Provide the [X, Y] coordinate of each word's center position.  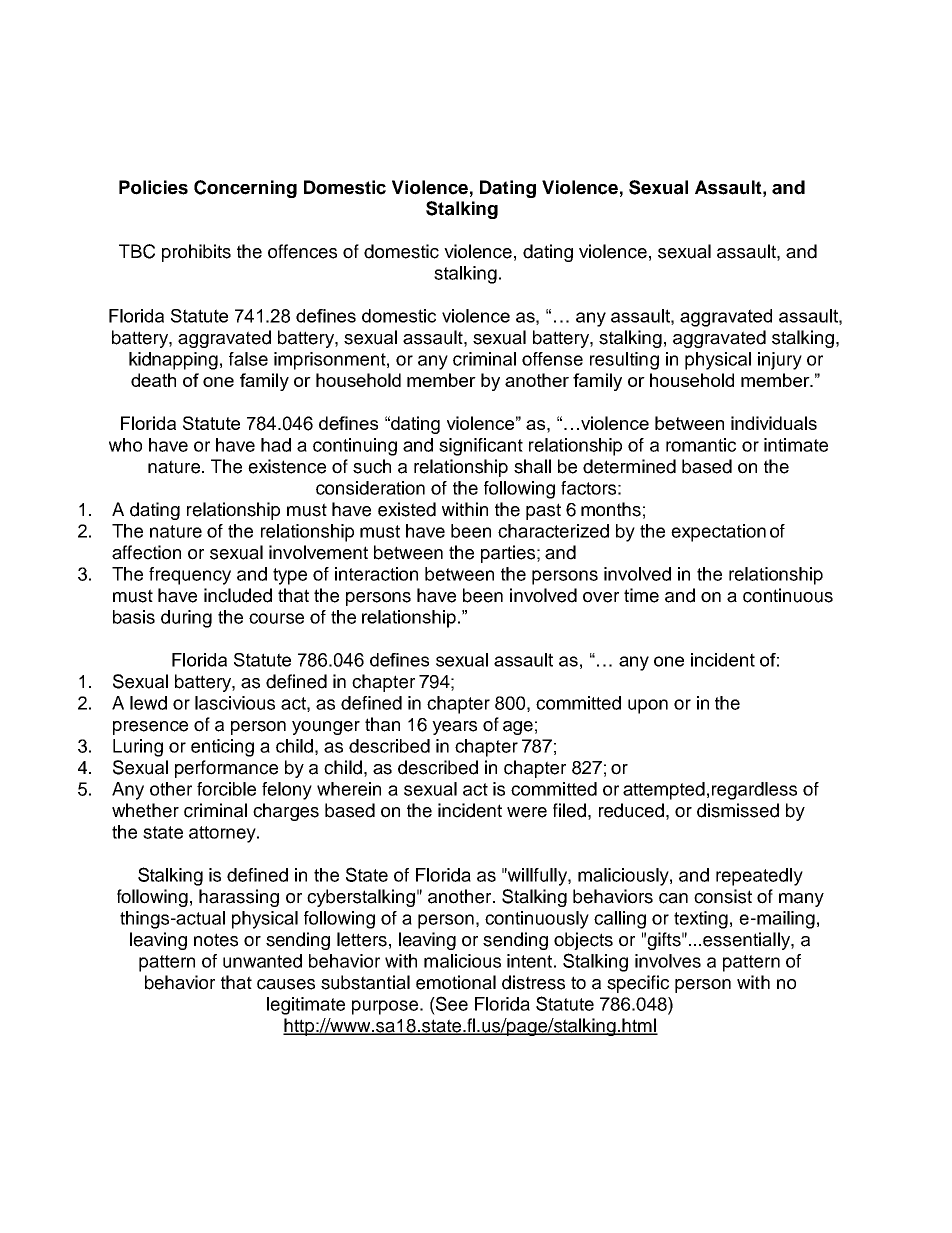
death [153, 380]
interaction [376, 574]
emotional [456, 982]
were [527, 812]
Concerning [245, 189]
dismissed [738, 810]
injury [780, 361]
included [238, 595]
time [641, 595]
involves [668, 961]
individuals [774, 423]
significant [481, 447]
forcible [226, 789]
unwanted [262, 961]
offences [302, 251]
